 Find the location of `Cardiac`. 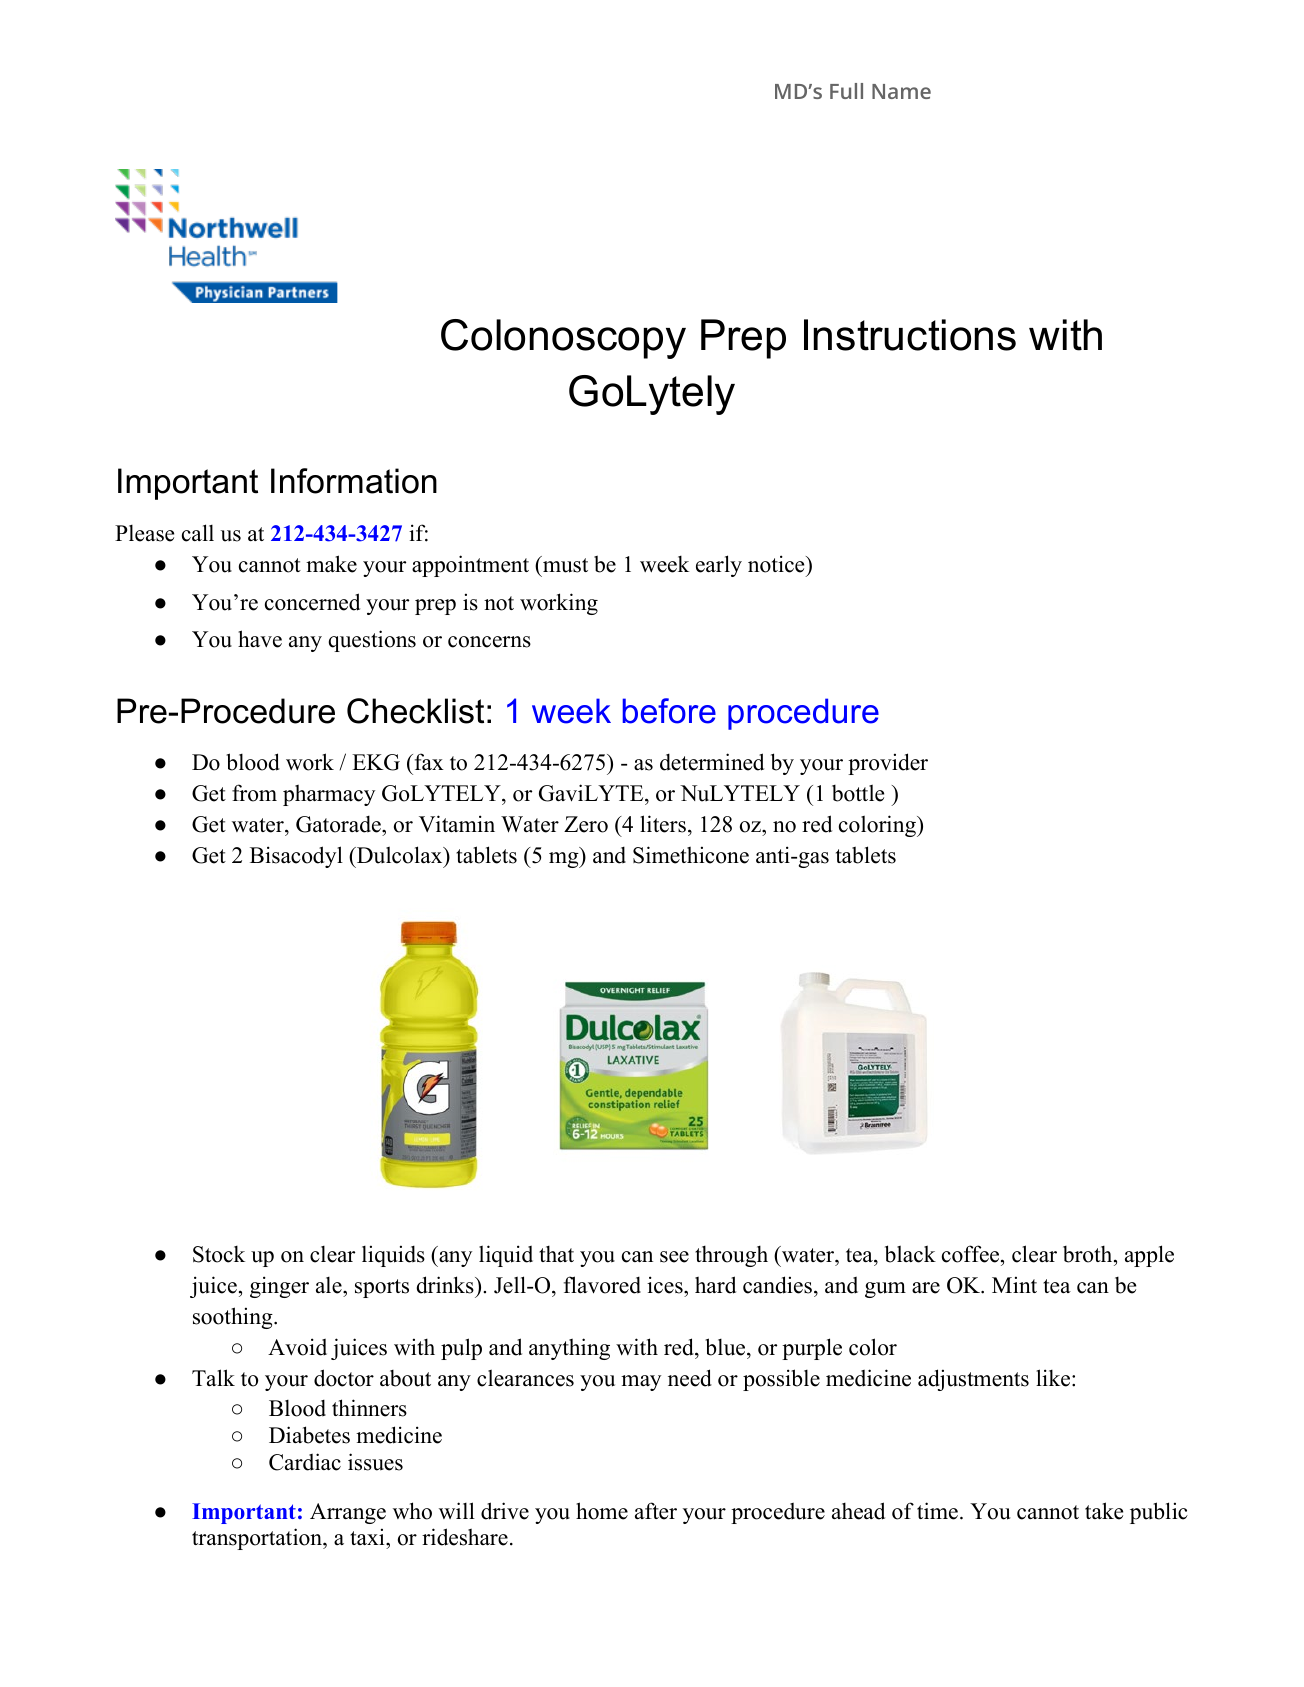

Cardiac is located at coordinates (305, 1462).
